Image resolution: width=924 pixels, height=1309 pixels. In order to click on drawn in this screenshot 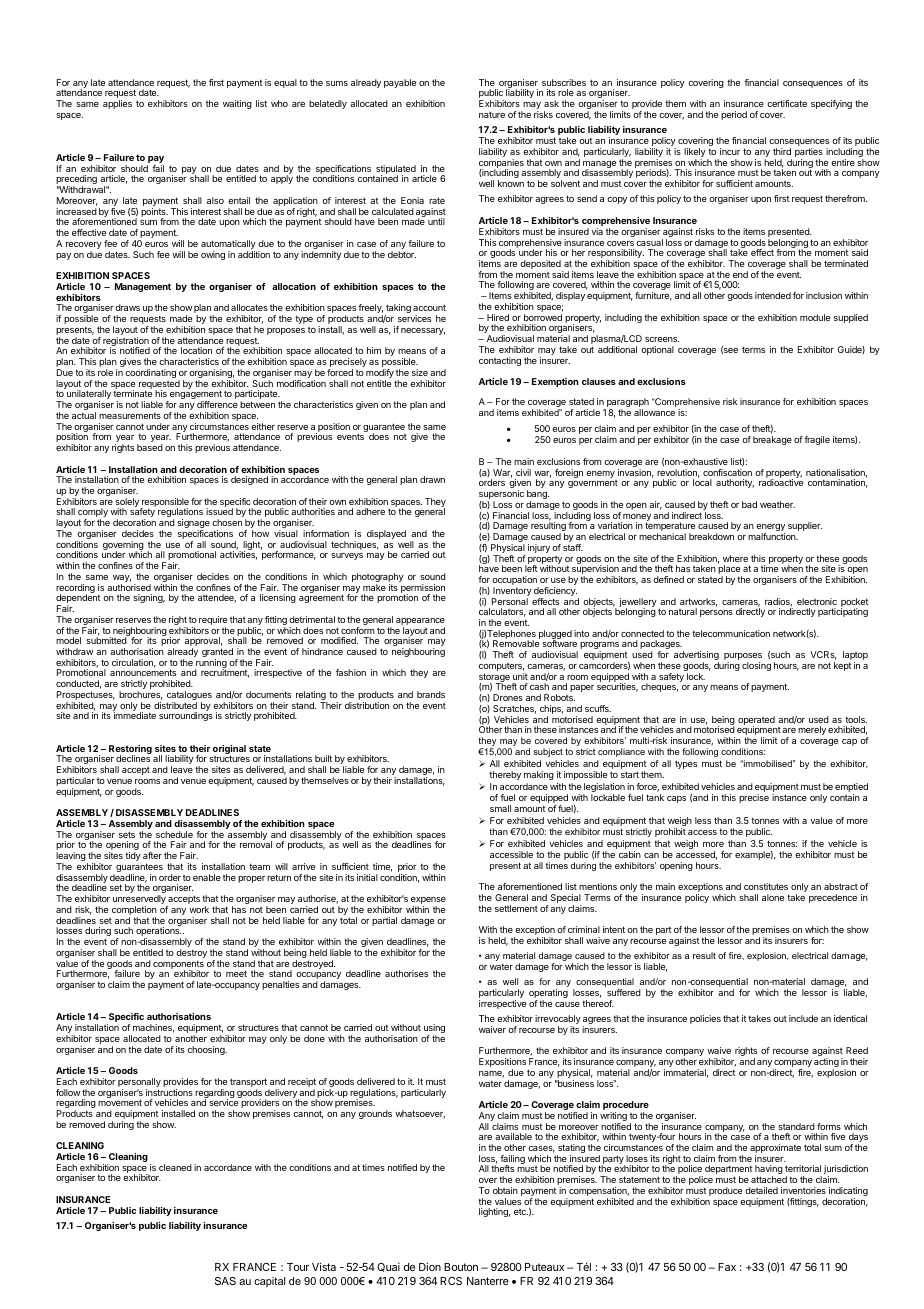, I will do `click(432, 479)`.
